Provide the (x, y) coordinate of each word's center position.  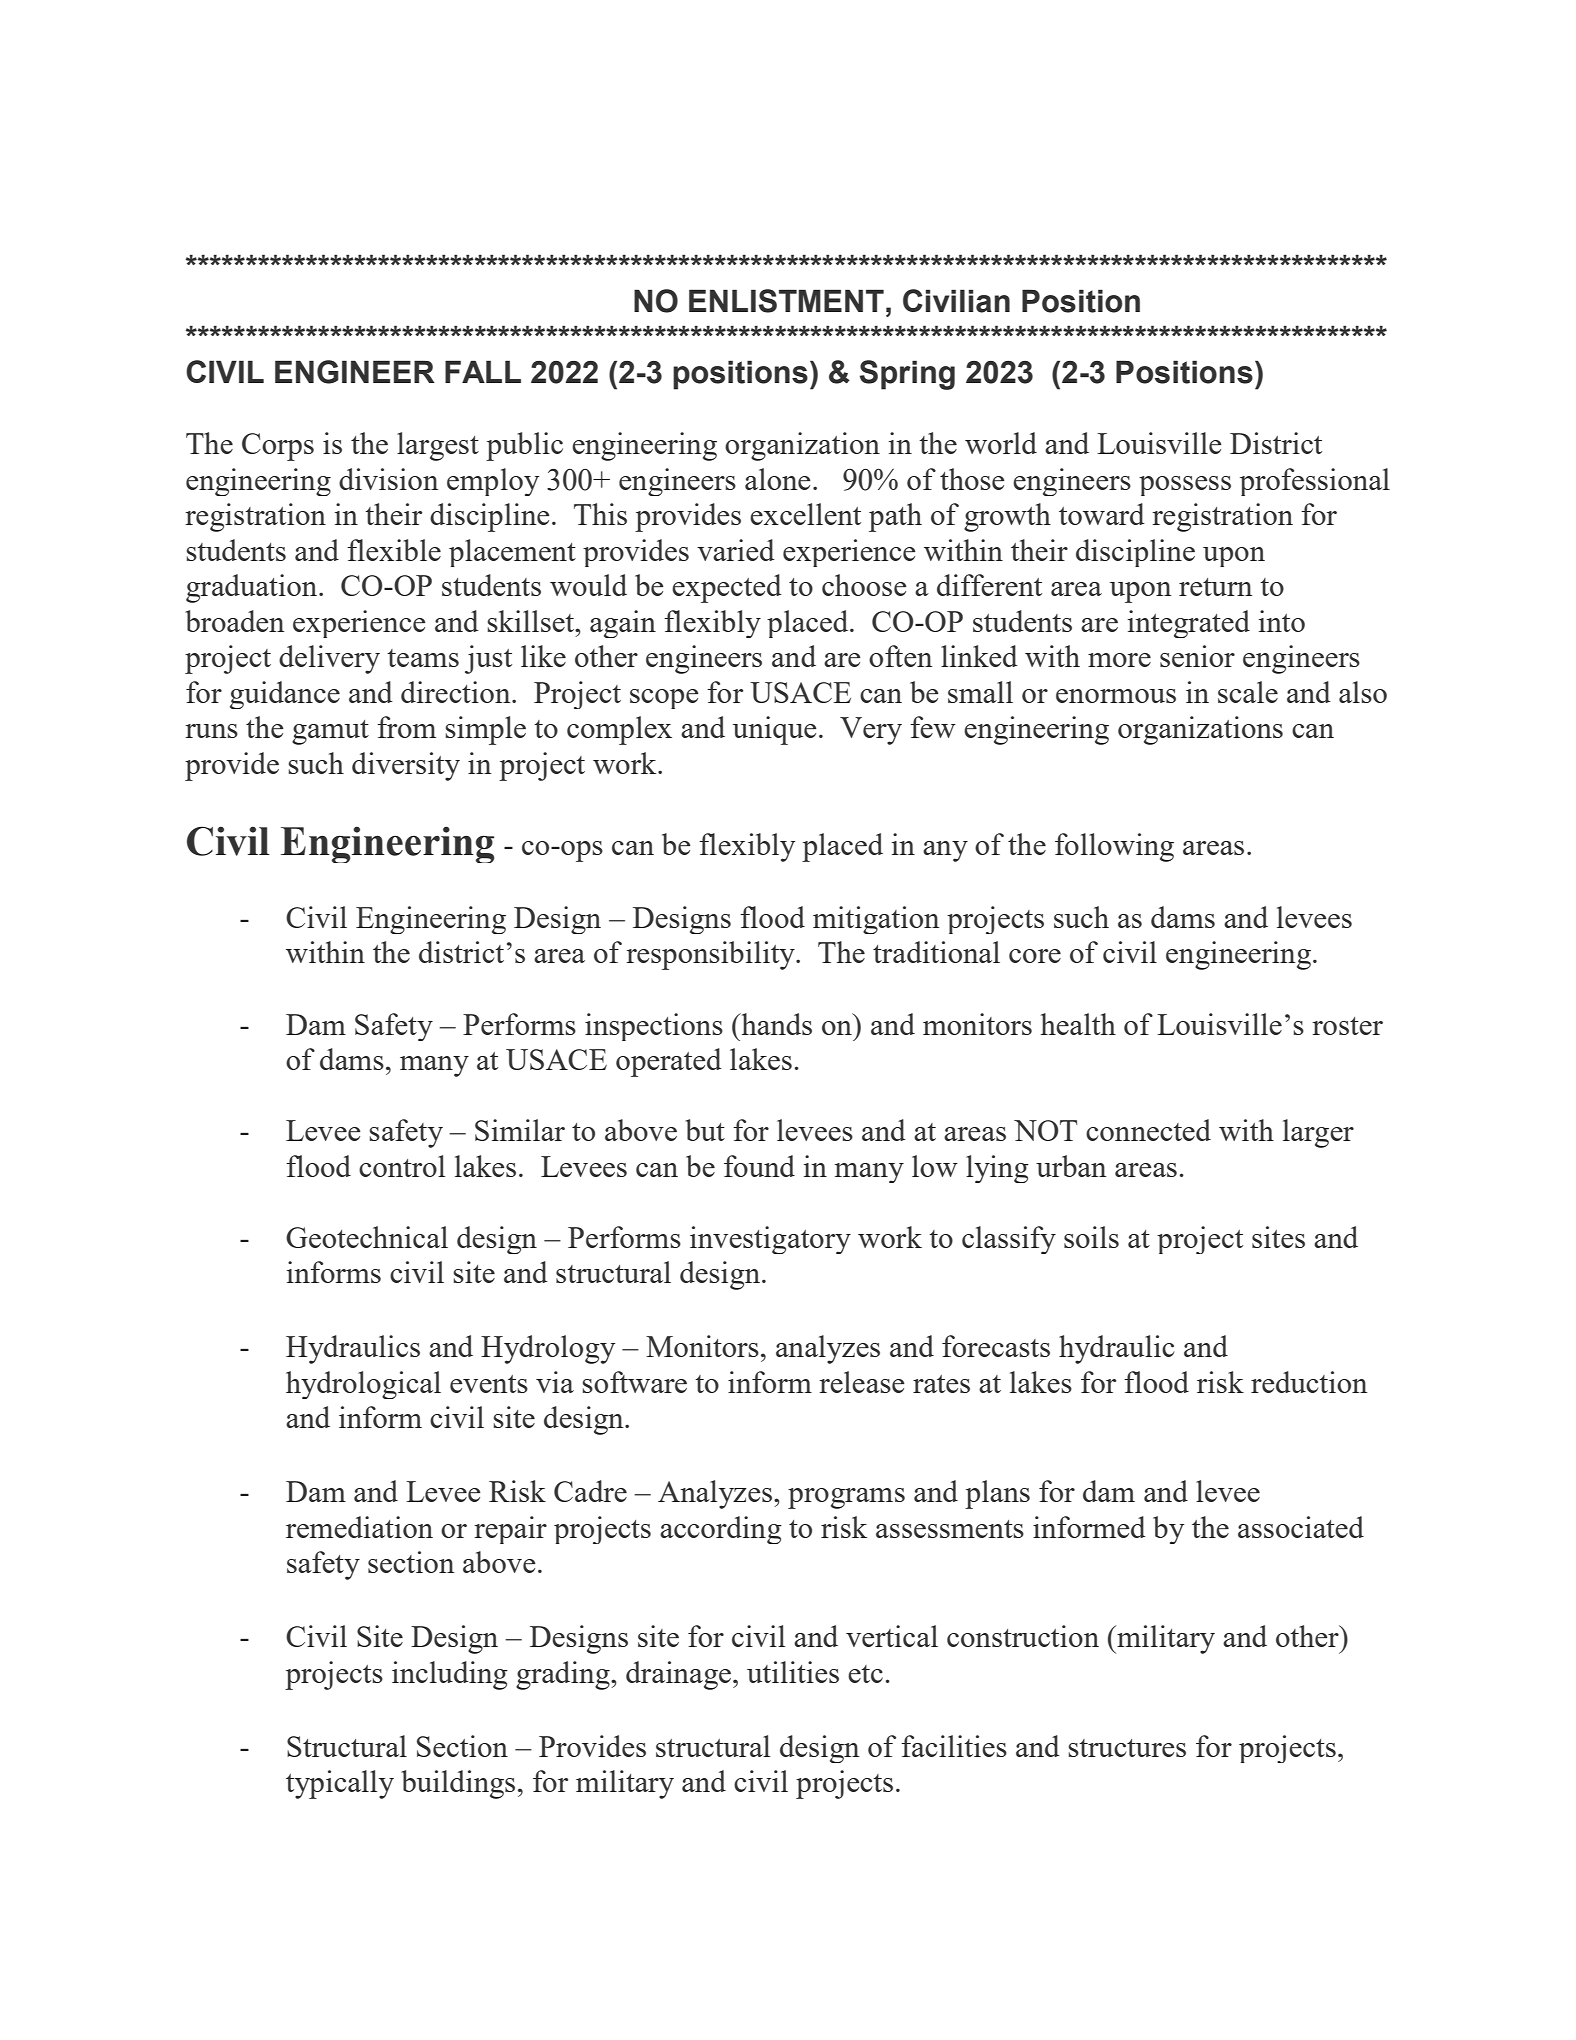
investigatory (770, 1240)
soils (1091, 1237)
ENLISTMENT (786, 301)
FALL (483, 371)
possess (1185, 486)
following (1114, 847)
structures (1127, 1748)
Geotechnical (367, 1237)
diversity (406, 766)
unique (775, 730)
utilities (793, 1672)
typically (340, 1784)
